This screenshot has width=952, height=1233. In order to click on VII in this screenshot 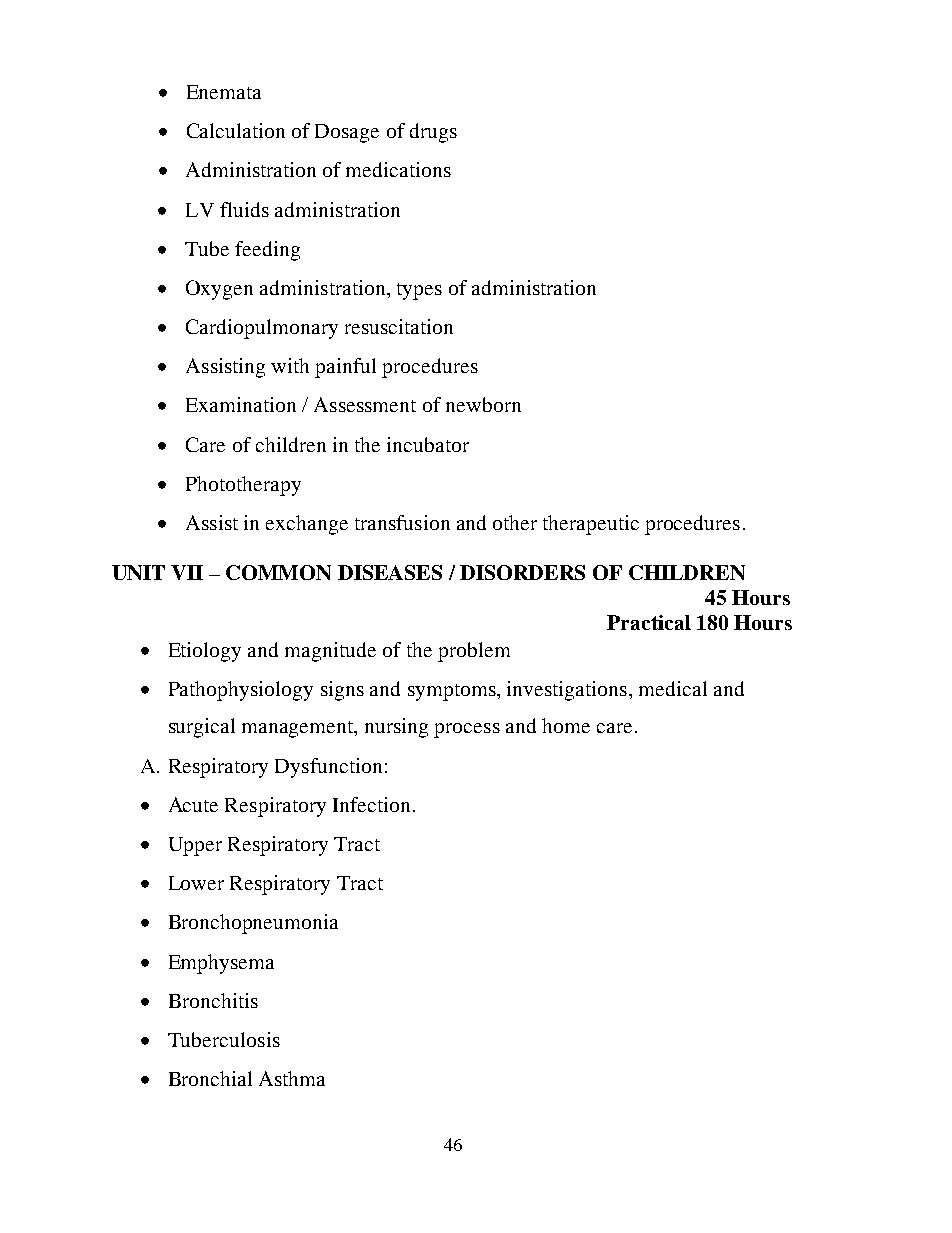, I will do `click(187, 572)`.
